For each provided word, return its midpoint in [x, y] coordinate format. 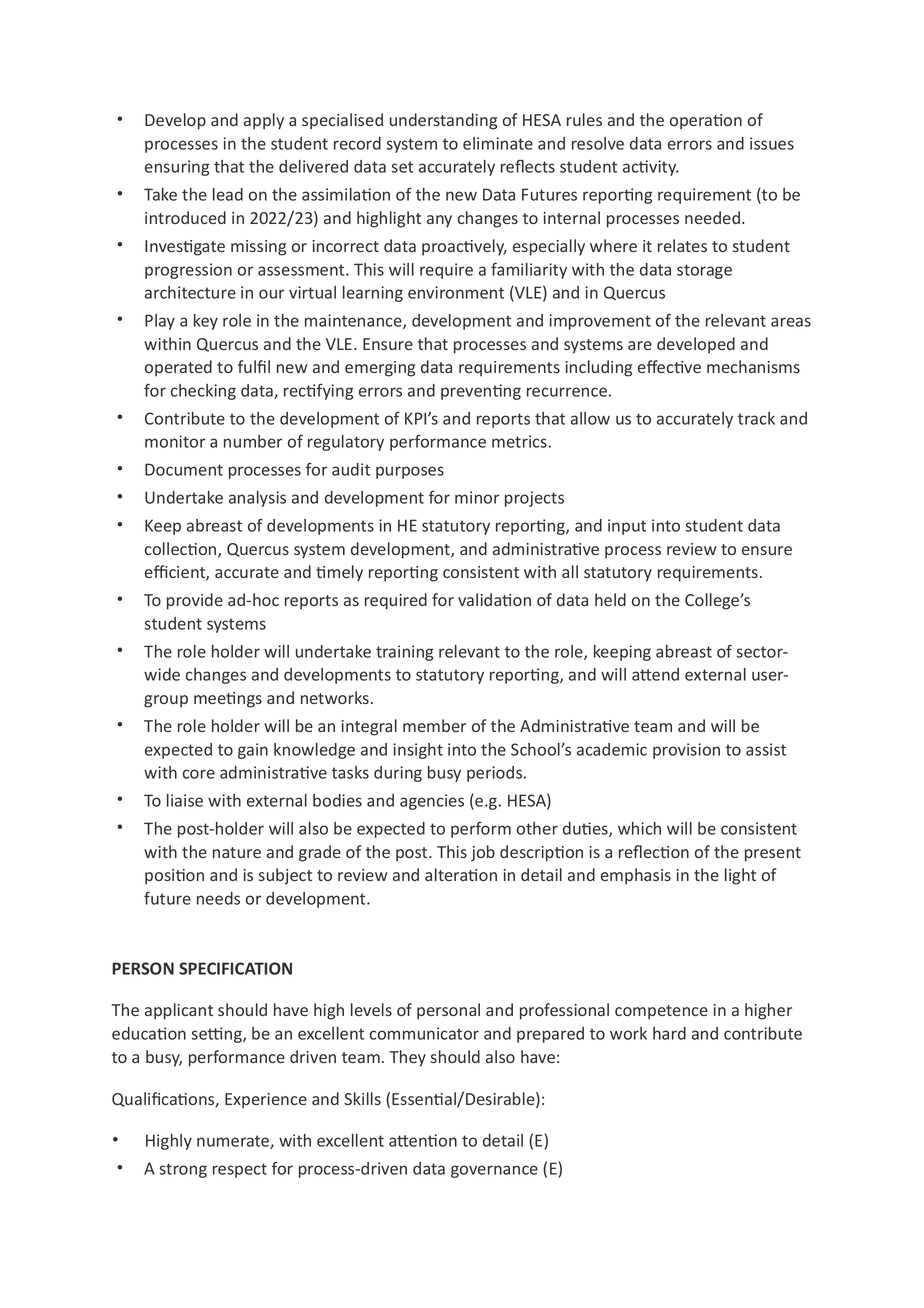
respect [240, 1170]
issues [772, 143]
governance [494, 1171]
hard [669, 1033]
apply [264, 121]
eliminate [498, 143]
